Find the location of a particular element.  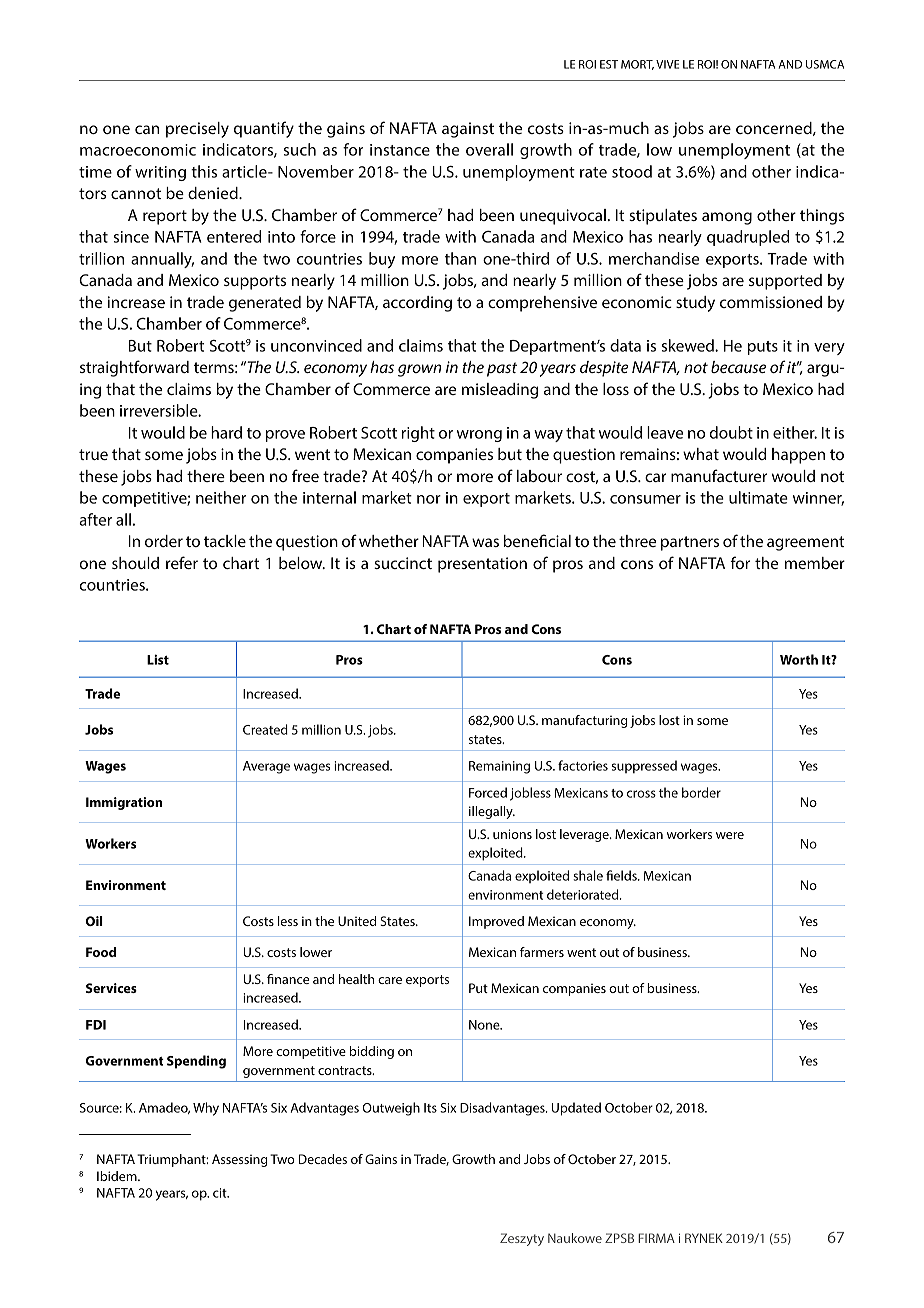

Worth is located at coordinates (799, 659).
